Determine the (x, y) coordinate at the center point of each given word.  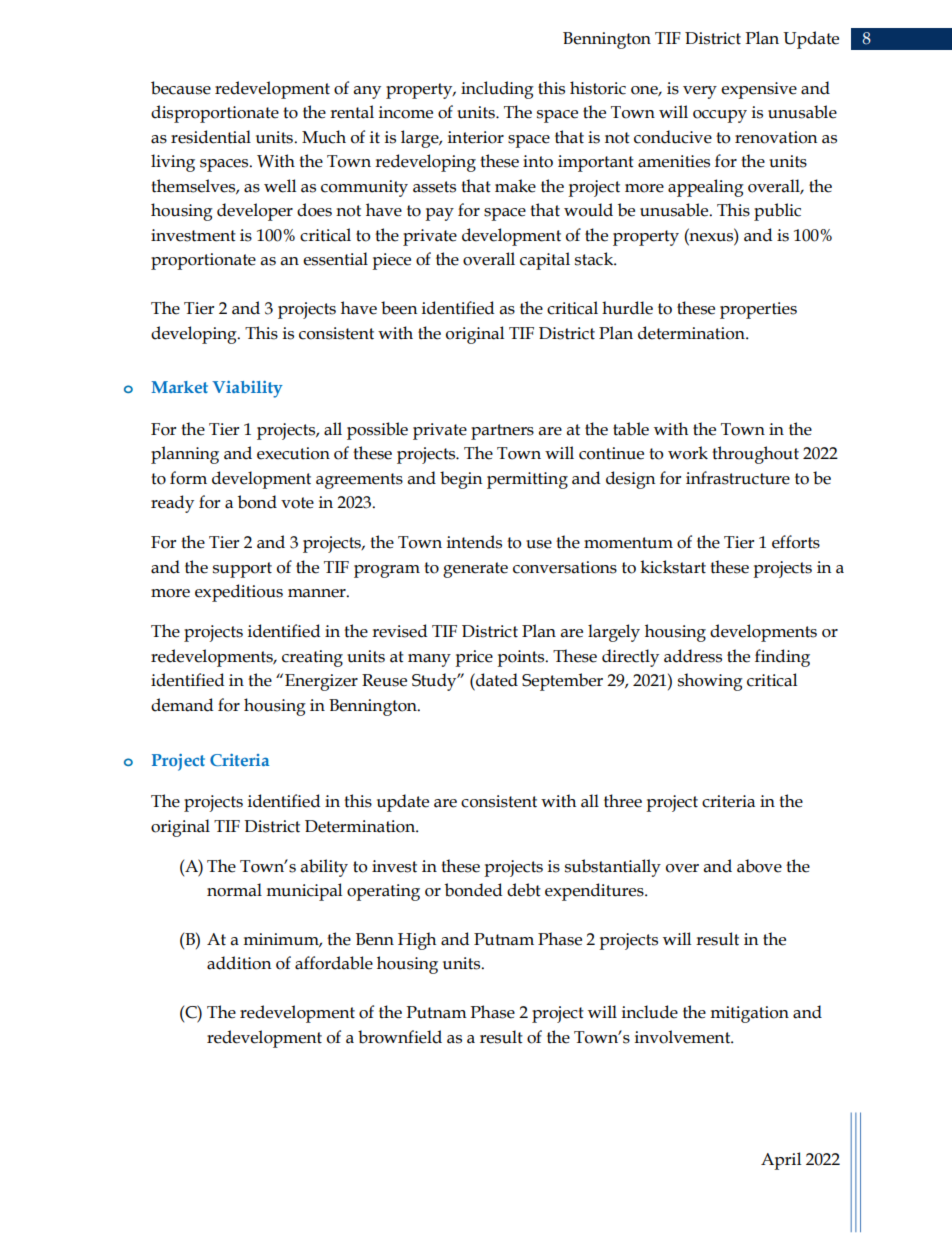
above (759, 866)
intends (474, 542)
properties (758, 310)
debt (524, 890)
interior (476, 137)
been (399, 308)
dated (496, 680)
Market (180, 387)
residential (211, 137)
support (242, 570)
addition (239, 963)
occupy (720, 116)
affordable (334, 963)
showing (710, 682)
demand (182, 705)
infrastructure (738, 478)
